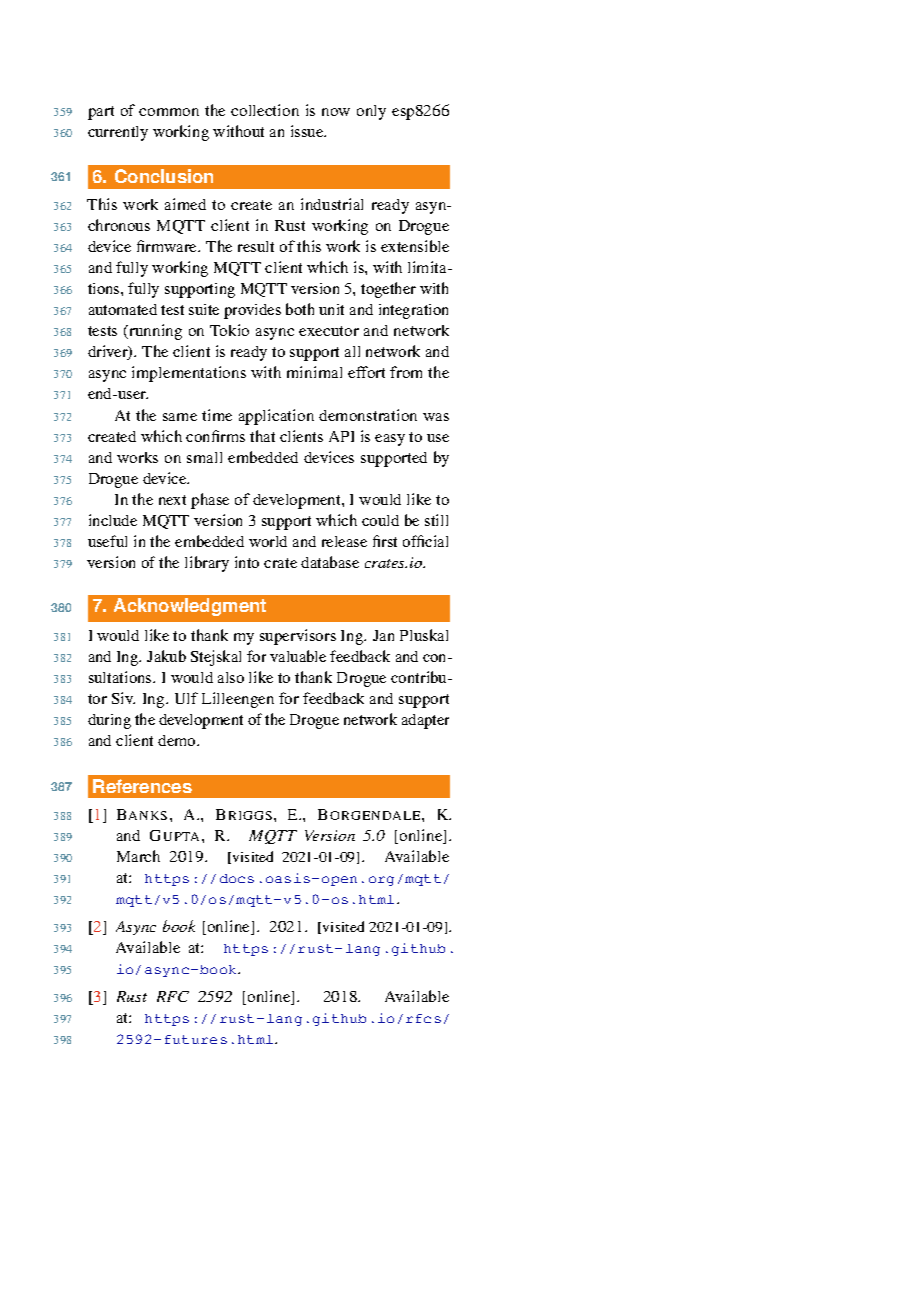 The image size is (924, 1308). What do you see at coordinates (371, 112) in the document?
I see `only` at bounding box center [371, 112].
